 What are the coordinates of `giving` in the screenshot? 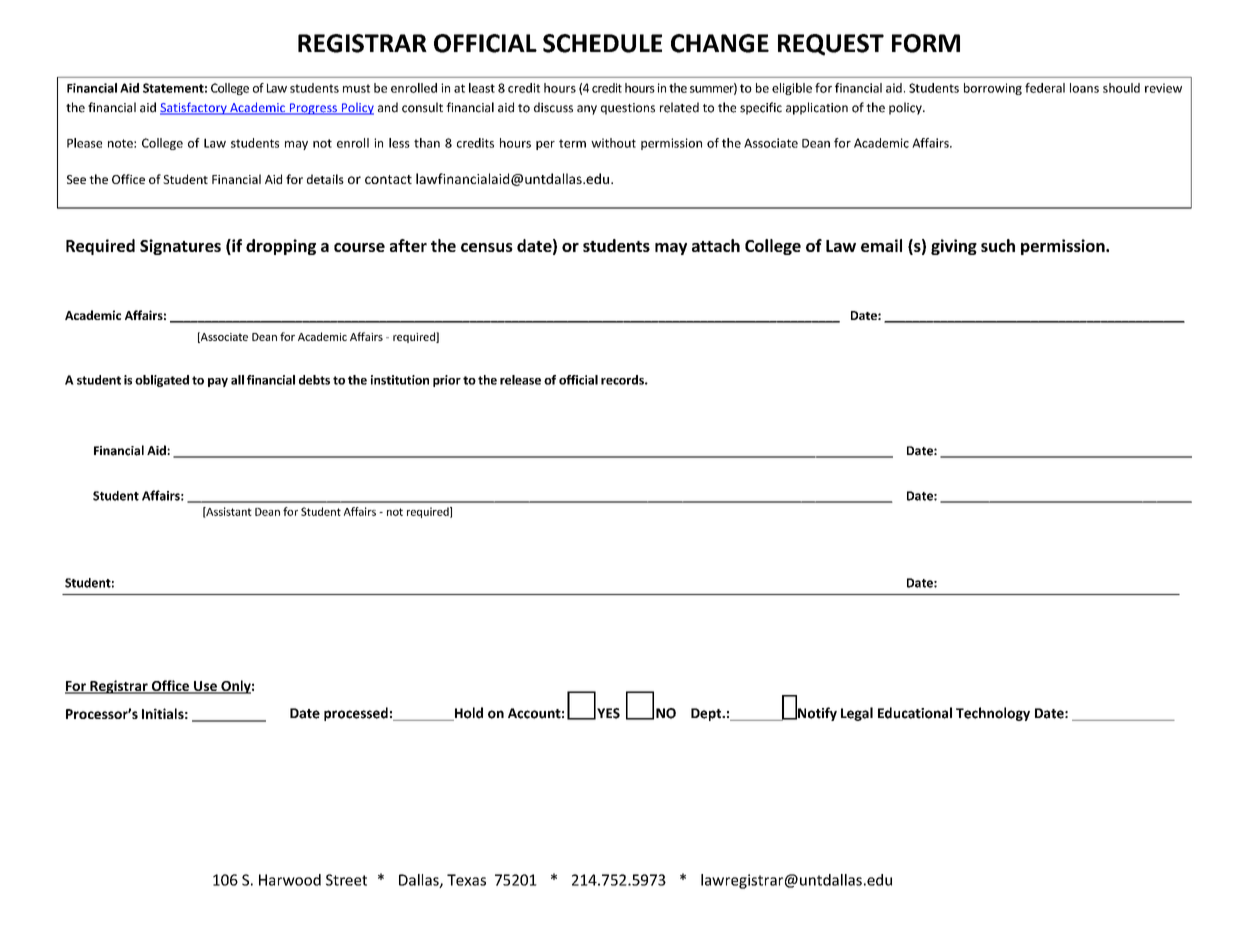 It's located at (954, 247).
